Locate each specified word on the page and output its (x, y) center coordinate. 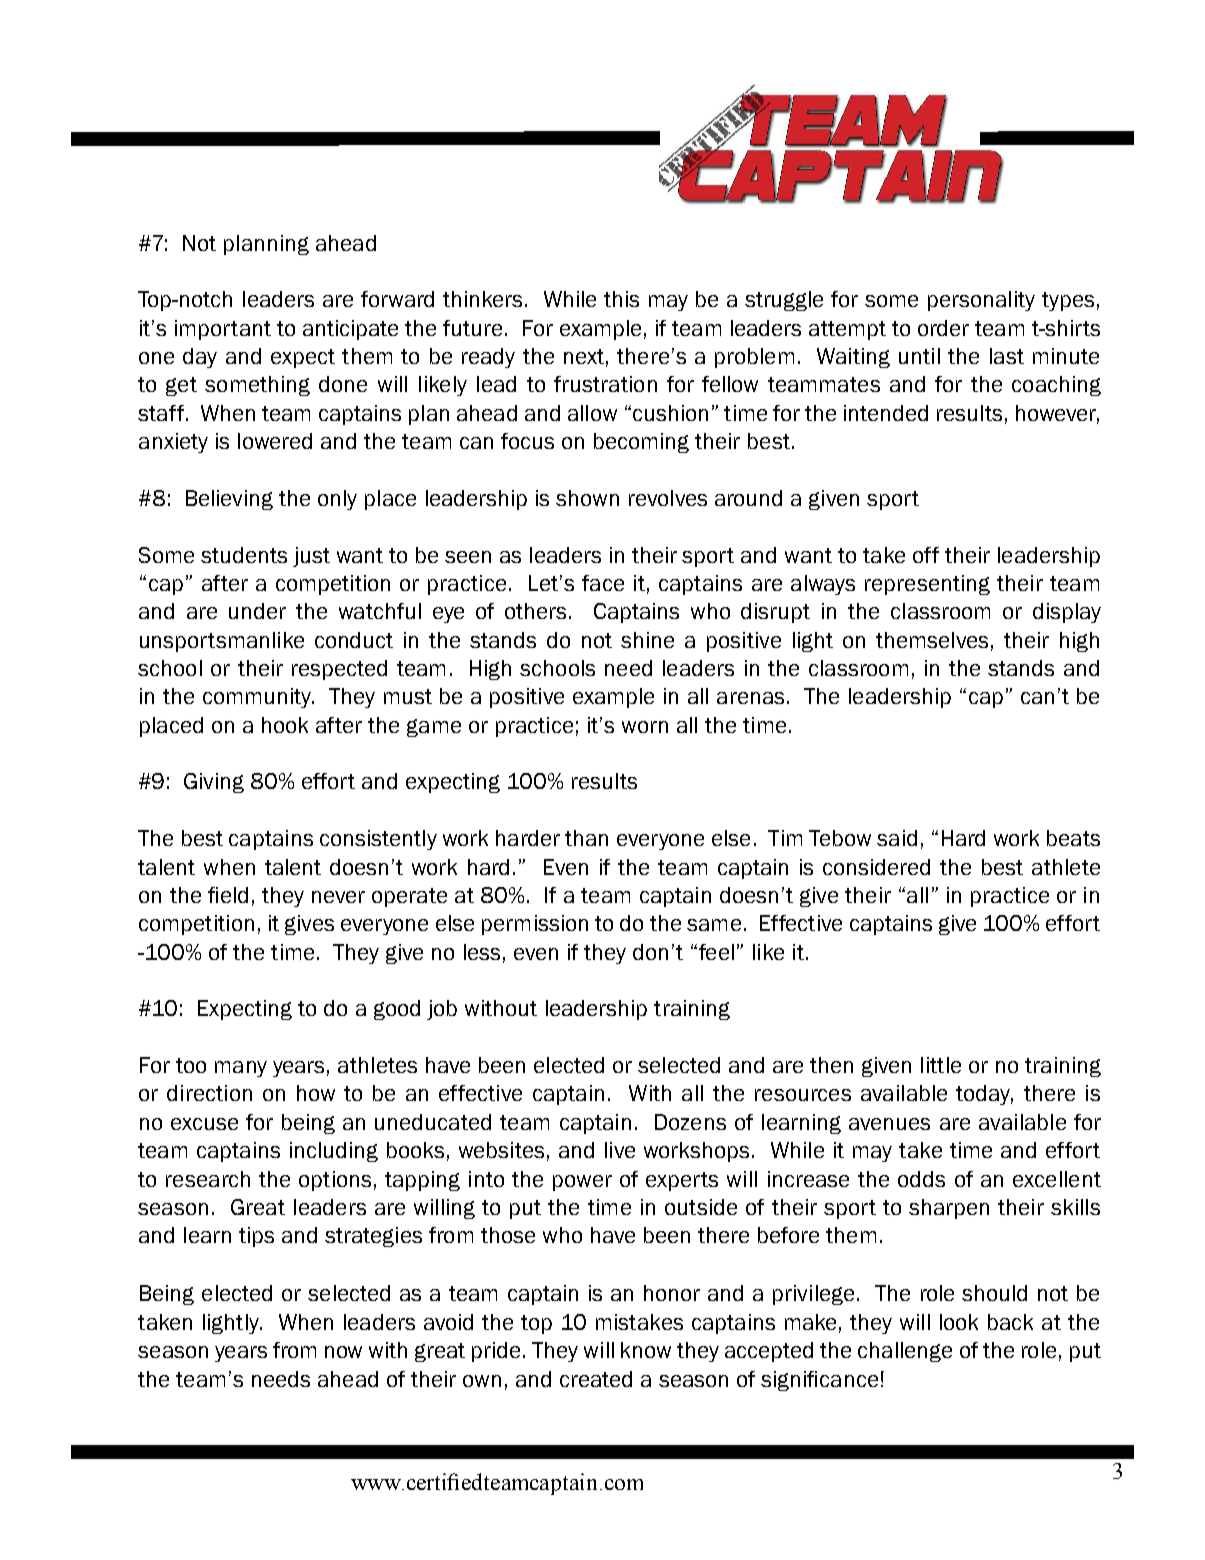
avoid (448, 1322)
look (959, 1322)
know (646, 1350)
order (943, 328)
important (223, 330)
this (621, 299)
